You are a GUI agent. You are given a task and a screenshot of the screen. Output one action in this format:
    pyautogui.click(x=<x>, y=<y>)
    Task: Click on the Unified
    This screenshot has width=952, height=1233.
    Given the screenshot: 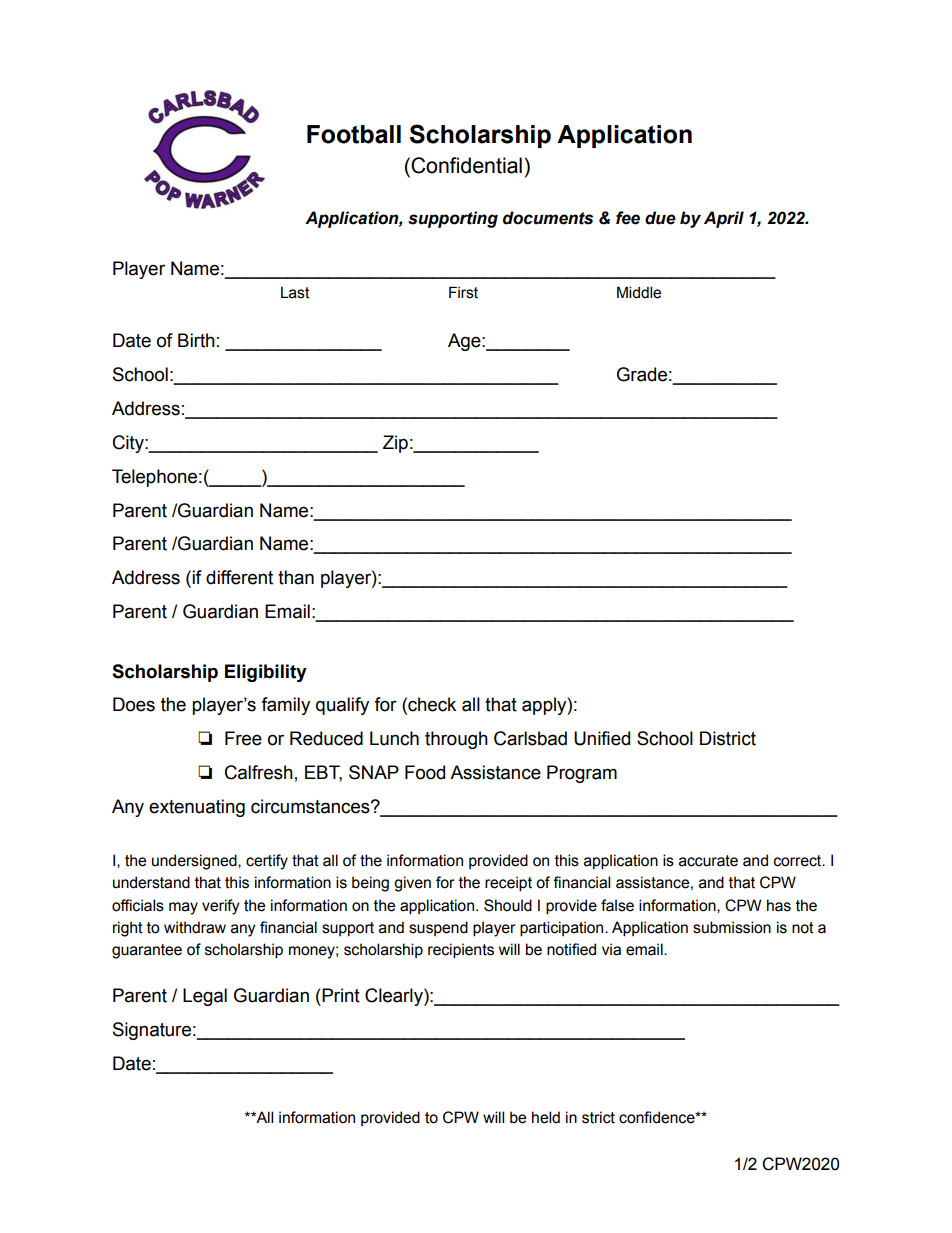 What is the action you would take?
    pyautogui.click(x=602, y=738)
